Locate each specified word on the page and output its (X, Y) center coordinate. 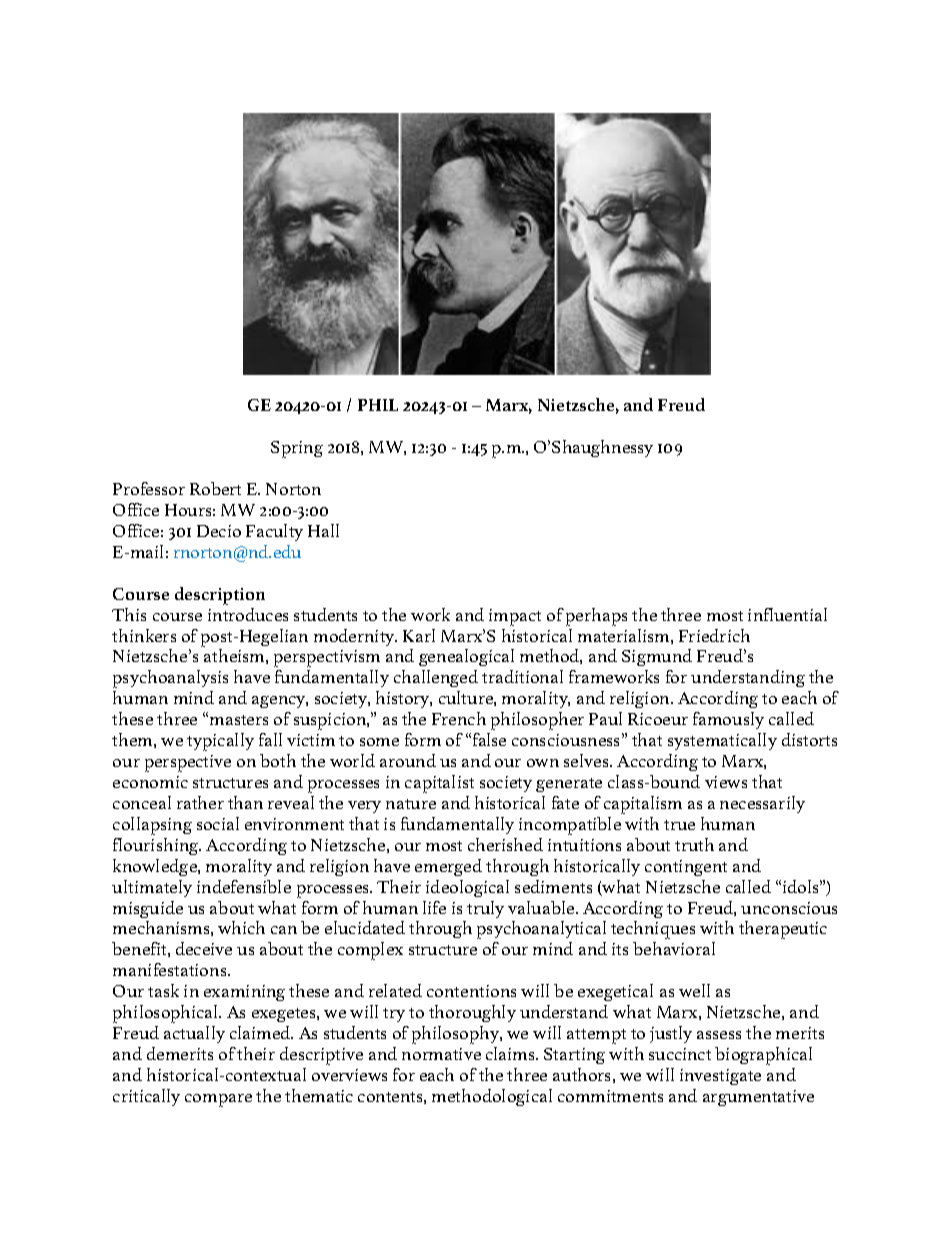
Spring (297, 449)
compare (218, 1100)
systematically (722, 741)
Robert (215, 488)
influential (787, 614)
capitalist (439, 784)
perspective (188, 763)
